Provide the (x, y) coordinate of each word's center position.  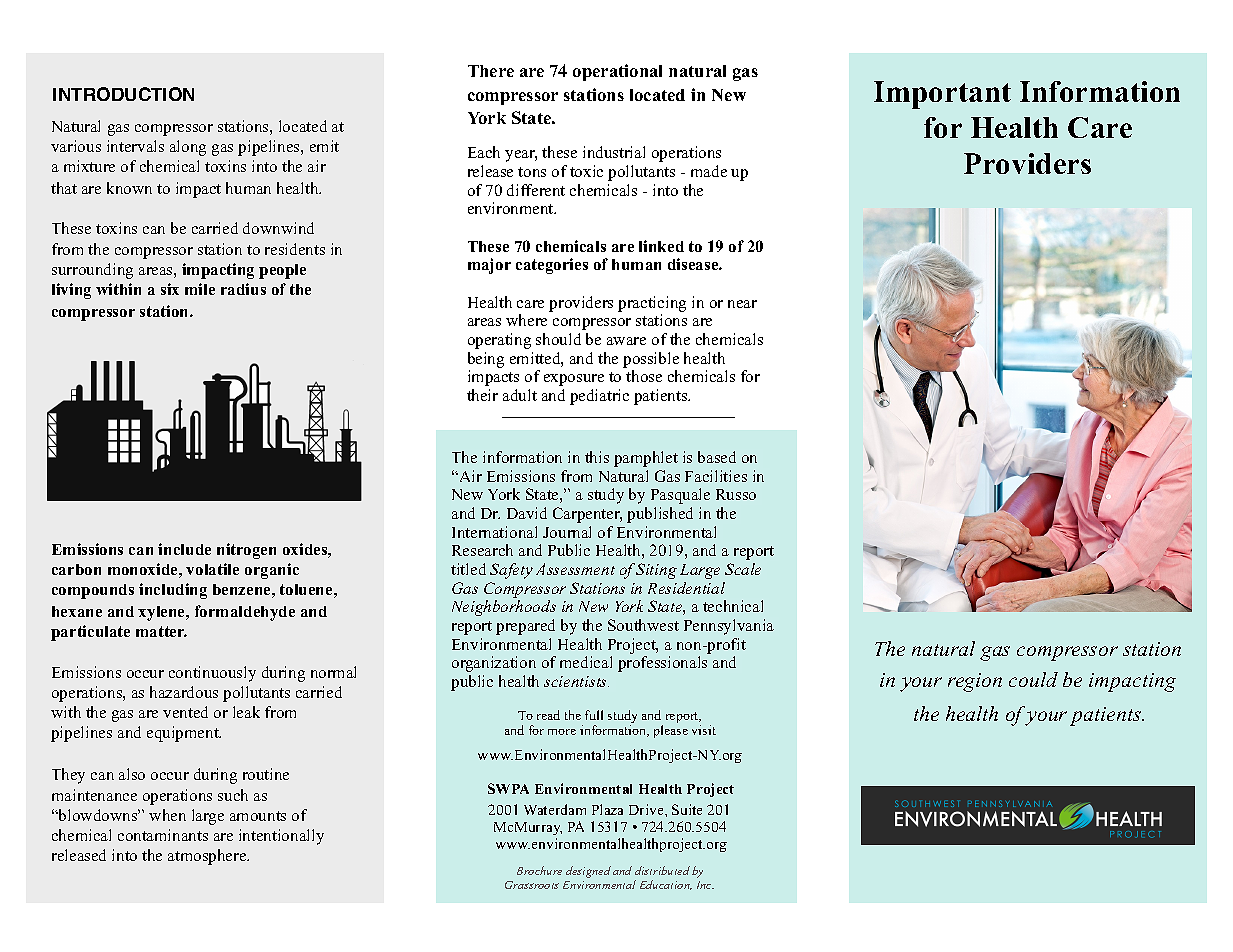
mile (200, 289)
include (184, 549)
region (975, 682)
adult (520, 395)
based (717, 457)
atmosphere (208, 857)
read (548, 715)
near (742, 304)
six (170, 289)
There (491, 71)
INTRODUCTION (123, 94)
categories (552, 266)
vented (185, 712)
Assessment (575, 569)
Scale (743, 569)
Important (942, 95)
